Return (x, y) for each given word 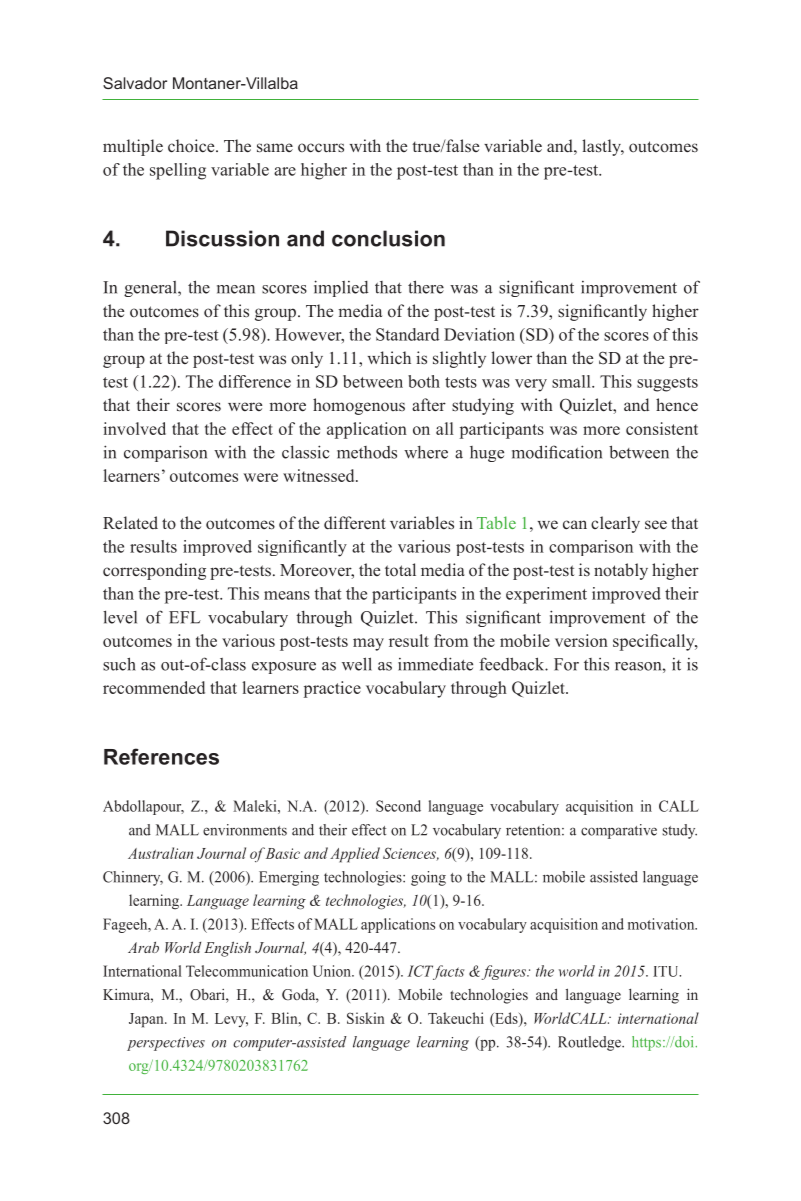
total (400, 569)
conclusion (388, 238)
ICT (422, 972)
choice (192, 145)
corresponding (154, 571)
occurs (321, 147)
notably (621, 571)
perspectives (166, 1044)
